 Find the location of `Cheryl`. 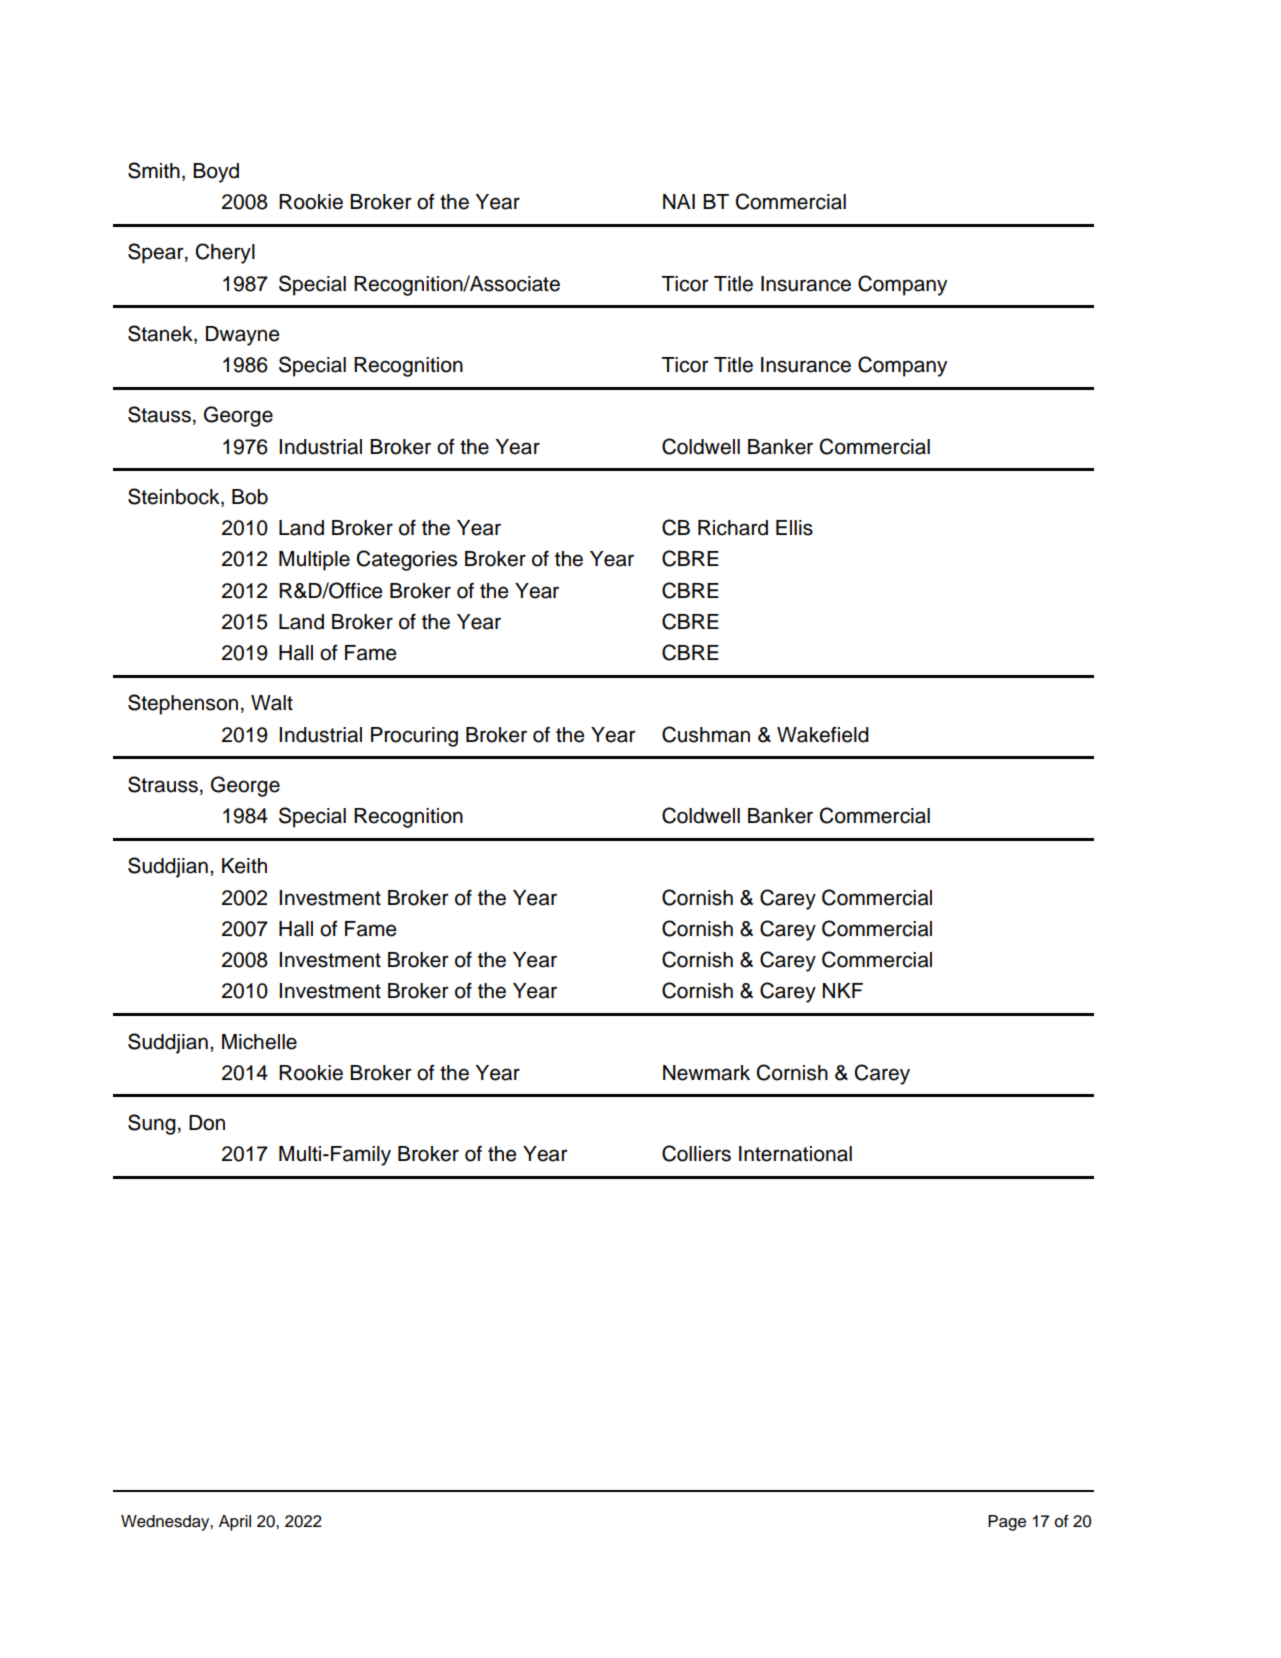

Cheryl is located at coordinates (225, 253).
